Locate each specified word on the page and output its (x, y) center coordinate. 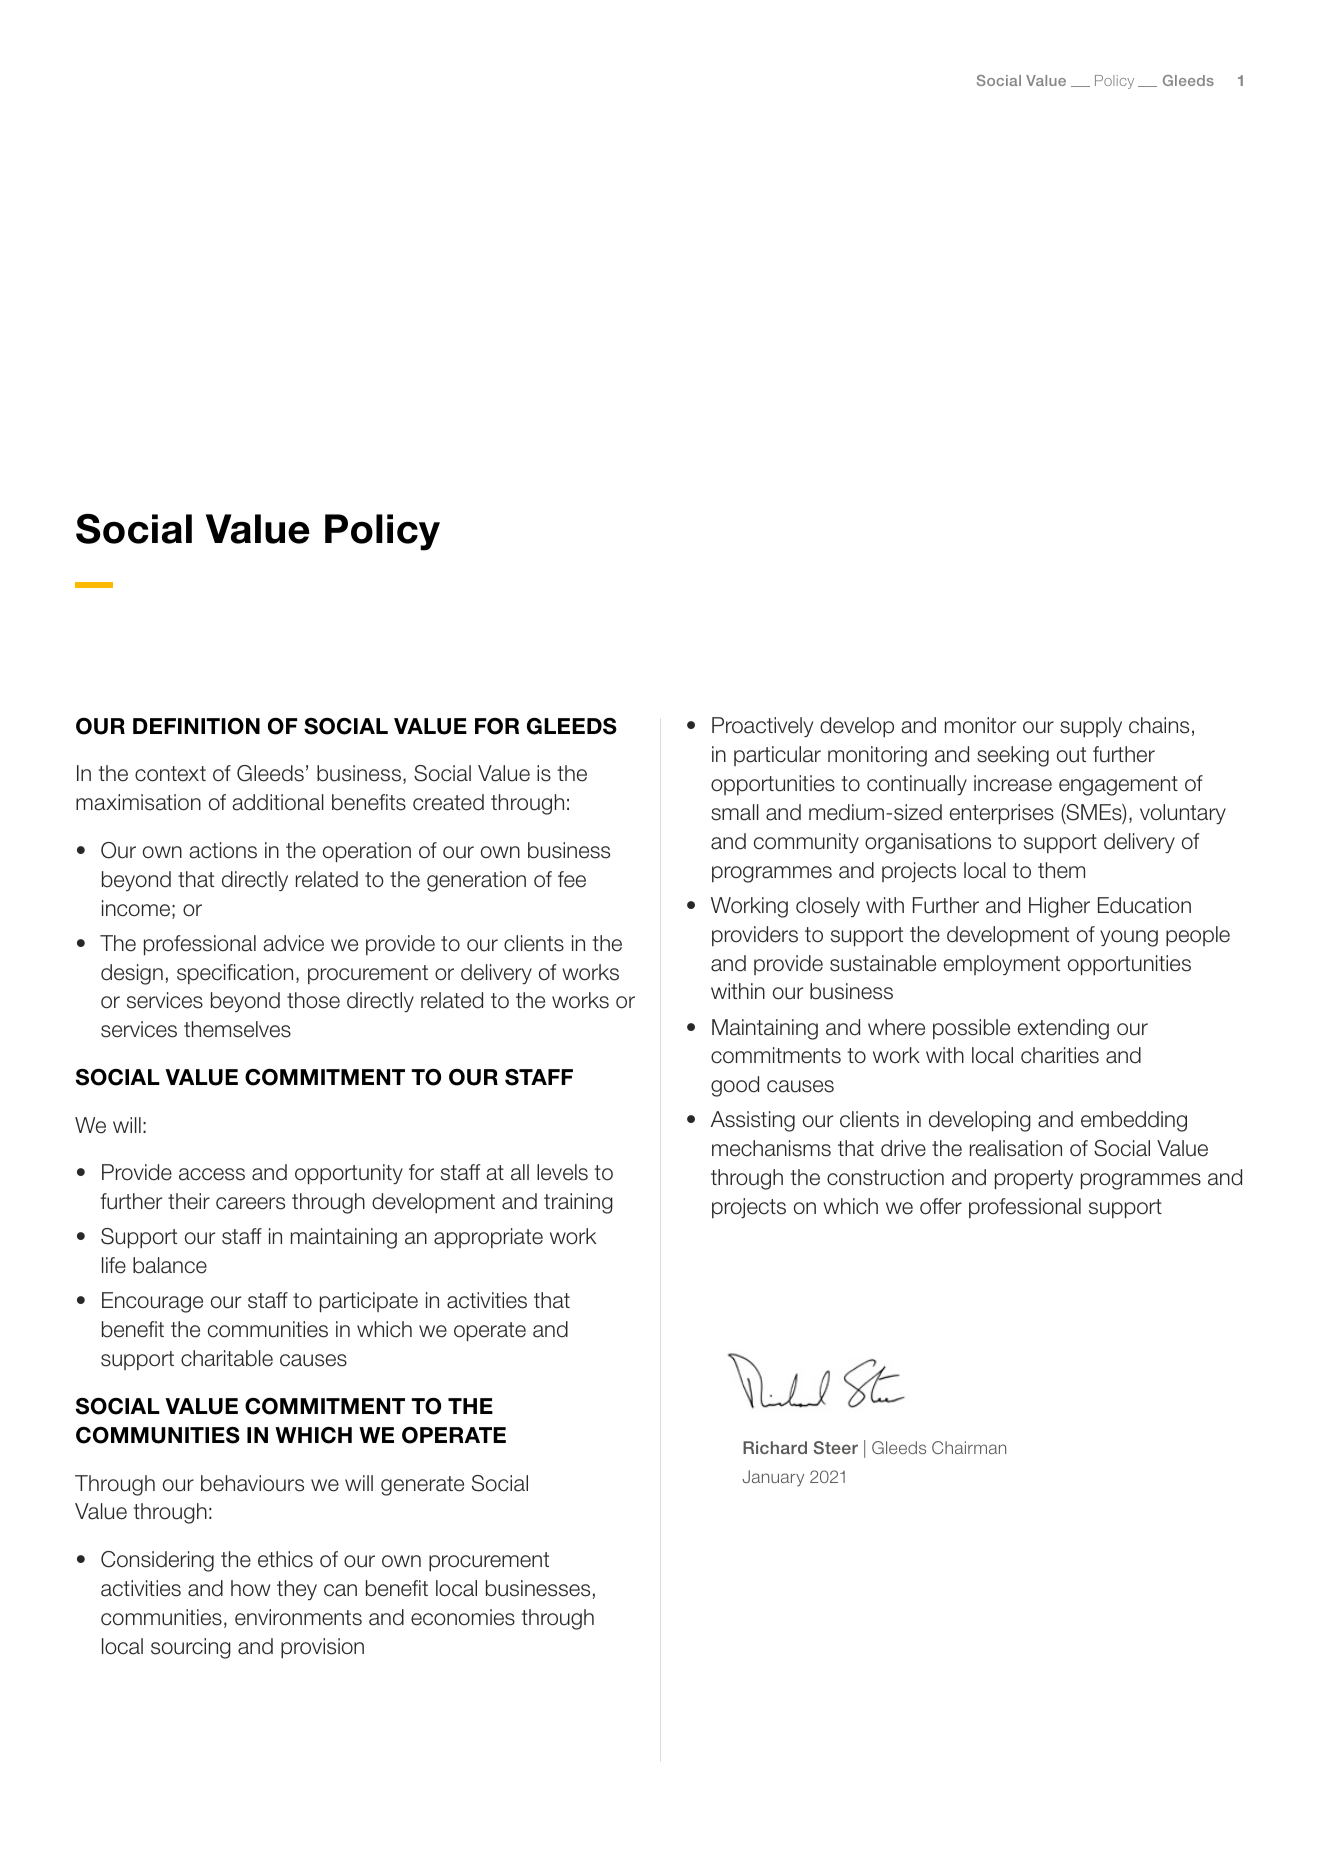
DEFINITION (196, 726)
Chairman (969, 1447)
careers (250, 1203)
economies (463, 1617)
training (578, 1203)
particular (777, 756)
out (1071, 755)
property (1034, 1180)
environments (298, 1617)
